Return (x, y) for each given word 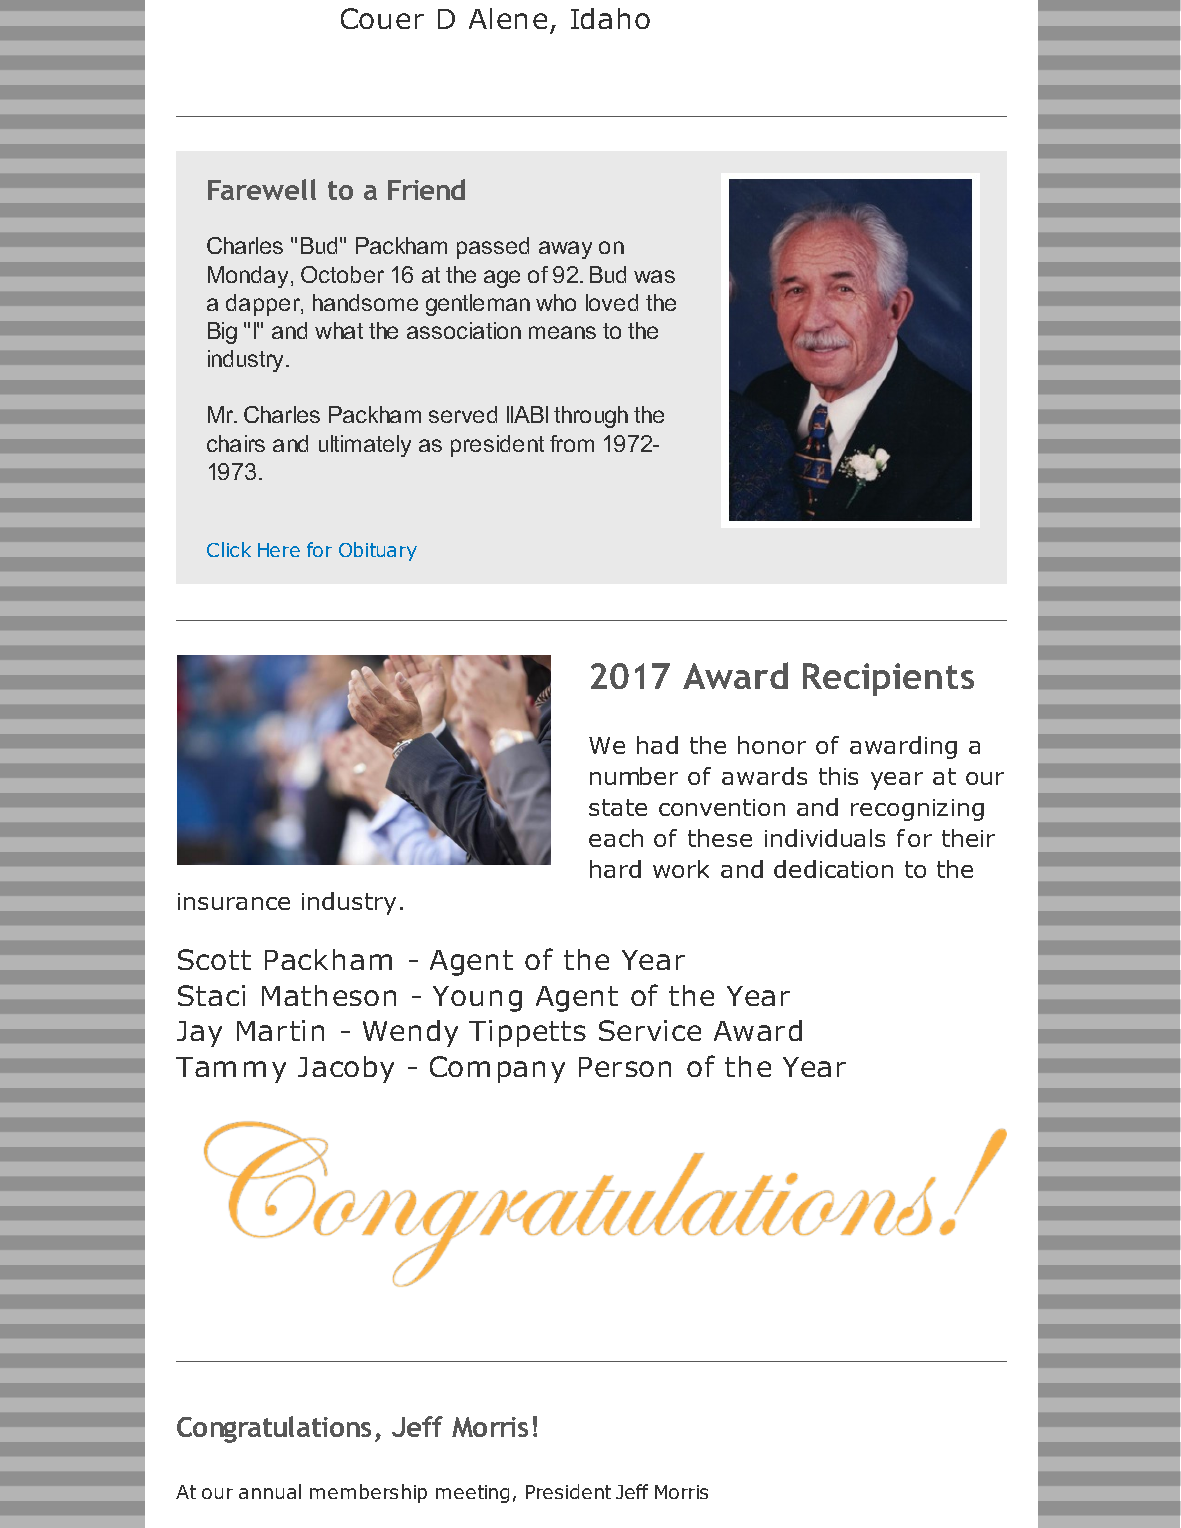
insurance (234, 901)
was (654, 276)
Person (625, 1067)
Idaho (610, 18)
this (838, 776)
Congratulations (274, 1429)
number (634, 776)
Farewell (262, 189)
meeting (472, 1494)
